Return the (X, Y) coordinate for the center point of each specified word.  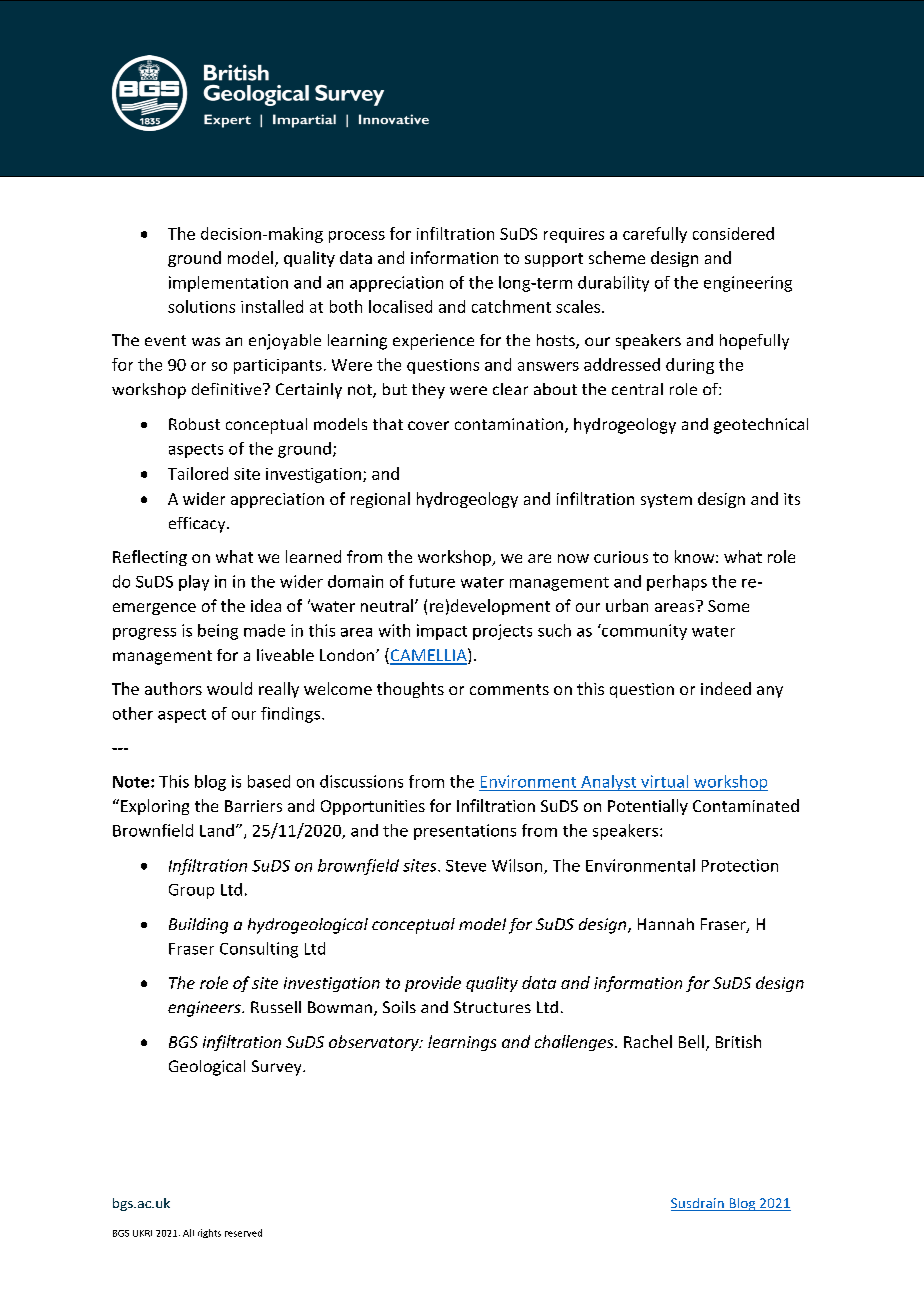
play (194, 583)
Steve (466, 866)
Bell (691, 1041)
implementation (228, 284)
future (432, 581)
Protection (740, 865)
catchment (511, 306)
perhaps (677, 583)
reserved (243, 1233)
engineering (748, 284)
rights (209, 1233)
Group (191, 891)
